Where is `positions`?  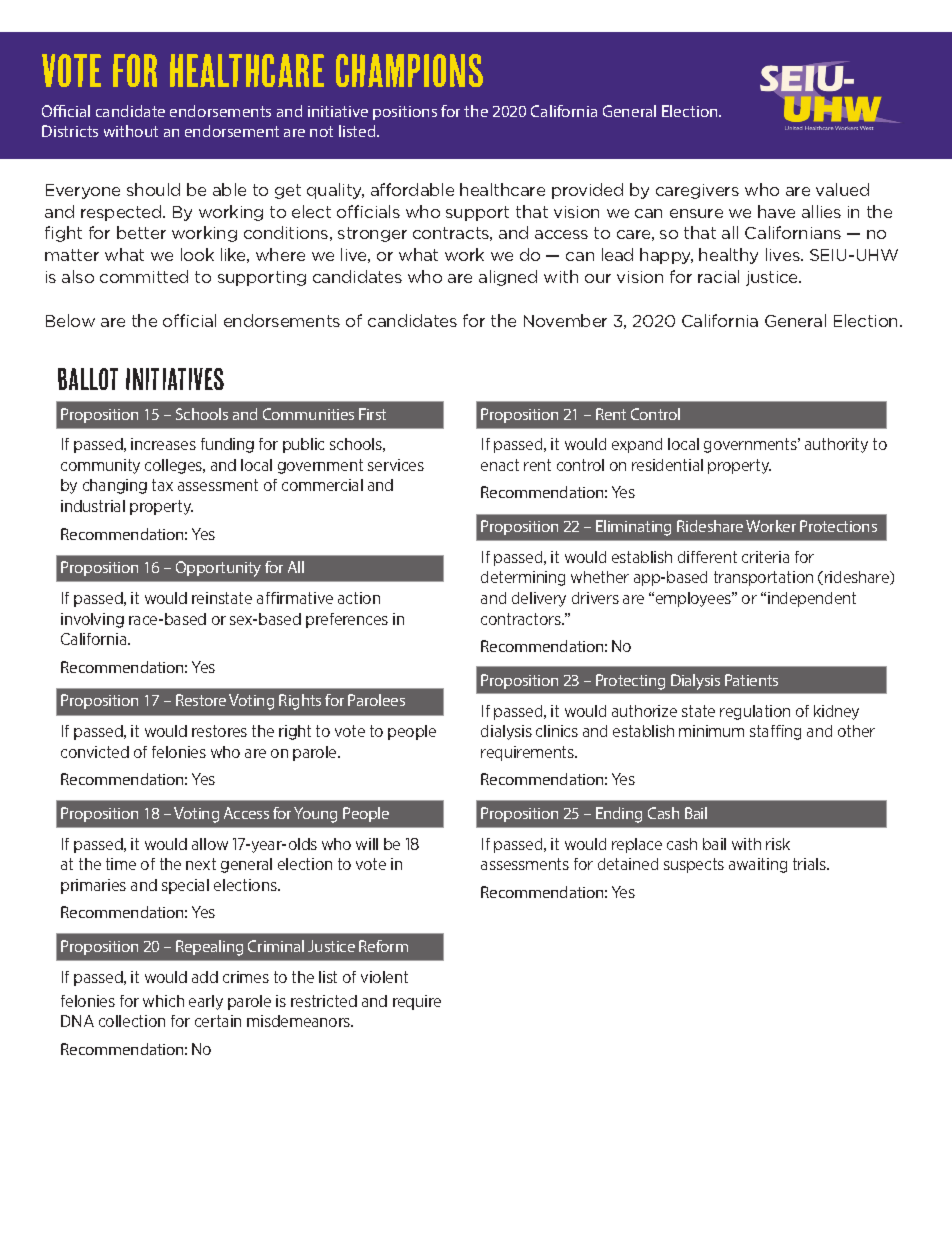 positions is located at coordinates (405, 113).
